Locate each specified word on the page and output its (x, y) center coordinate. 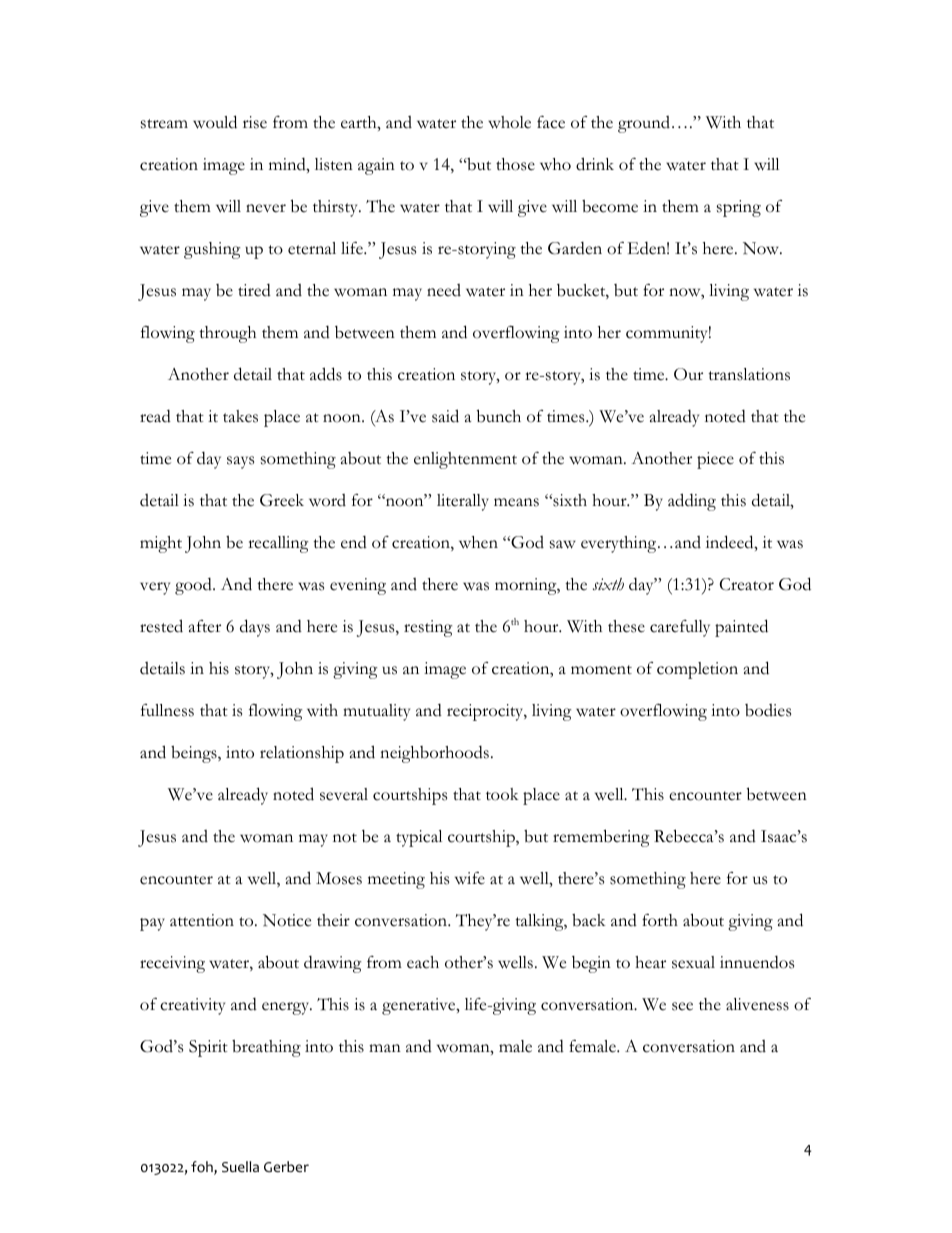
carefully (680, 628)
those (515, 164)
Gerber (286, 1166)
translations (749, 374)
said (445, 416)
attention (202, 920)
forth (660, 920)
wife (470, 878)
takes (240, 416)
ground (644, 124)
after (205, 626)
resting (428, 628)
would (215, 122)
